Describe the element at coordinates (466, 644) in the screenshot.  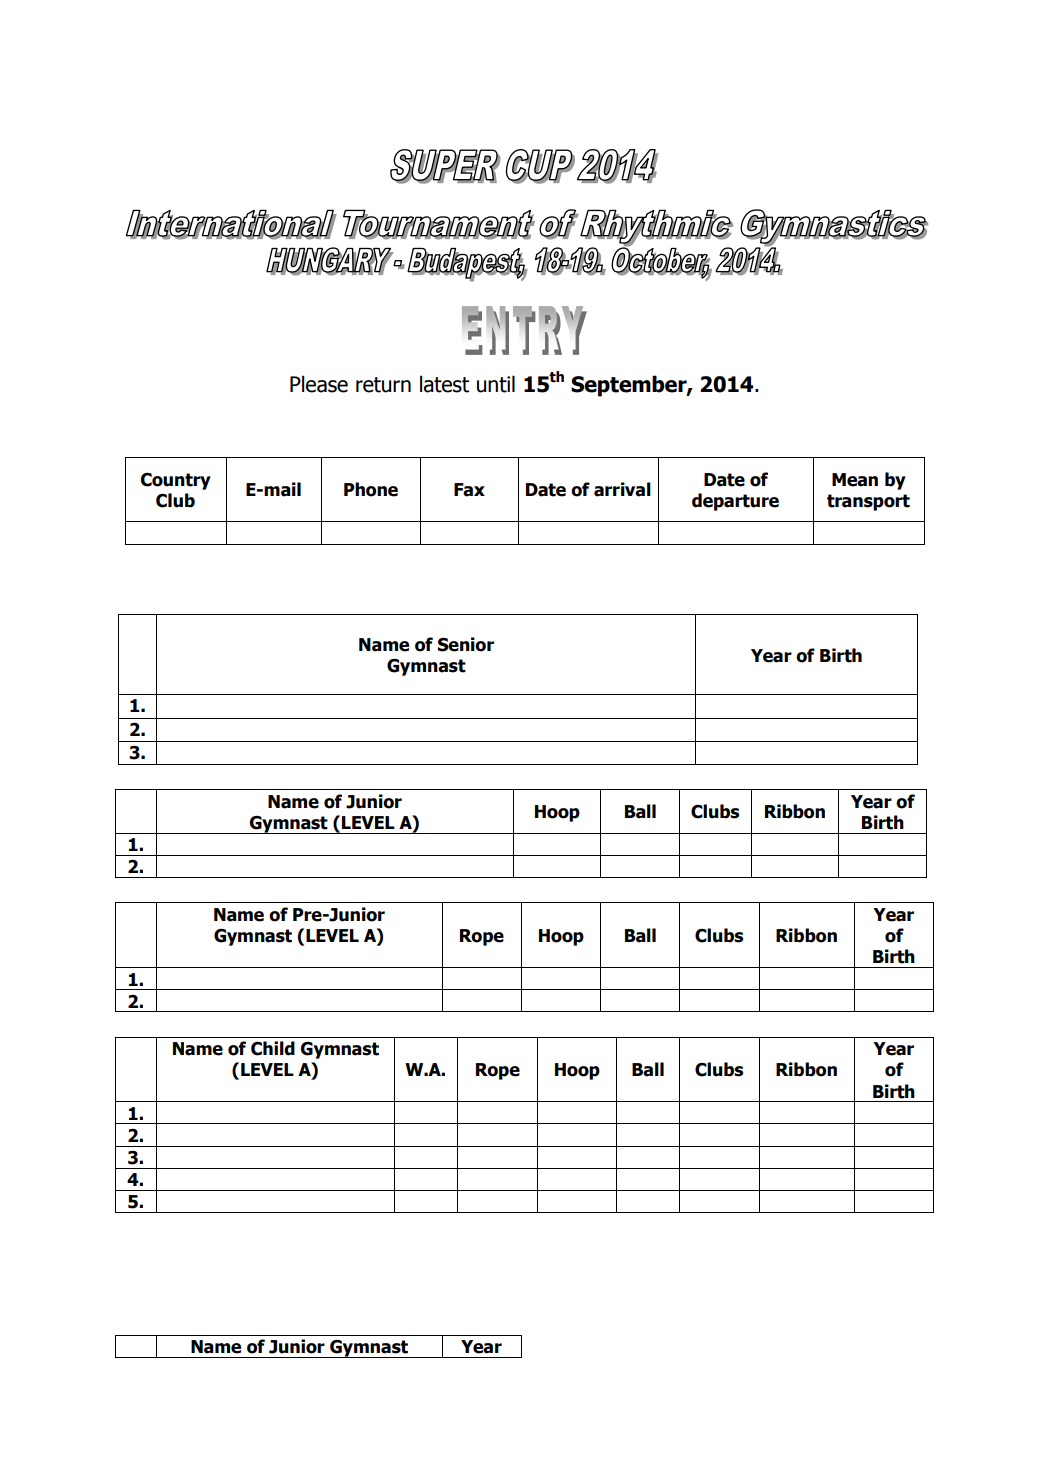
I see `Senior` at that location.
